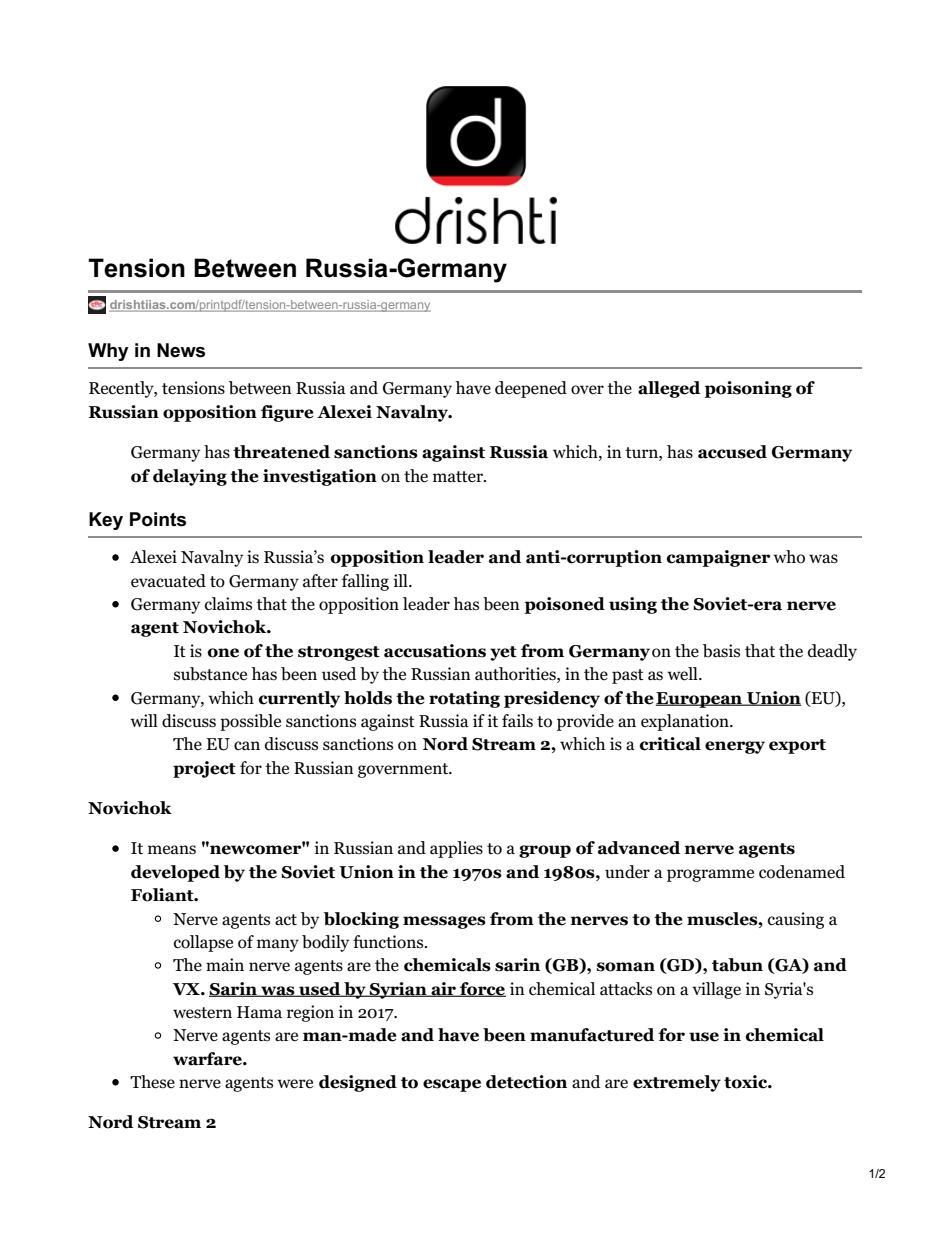  I want to click on European, so click(700, 700).
